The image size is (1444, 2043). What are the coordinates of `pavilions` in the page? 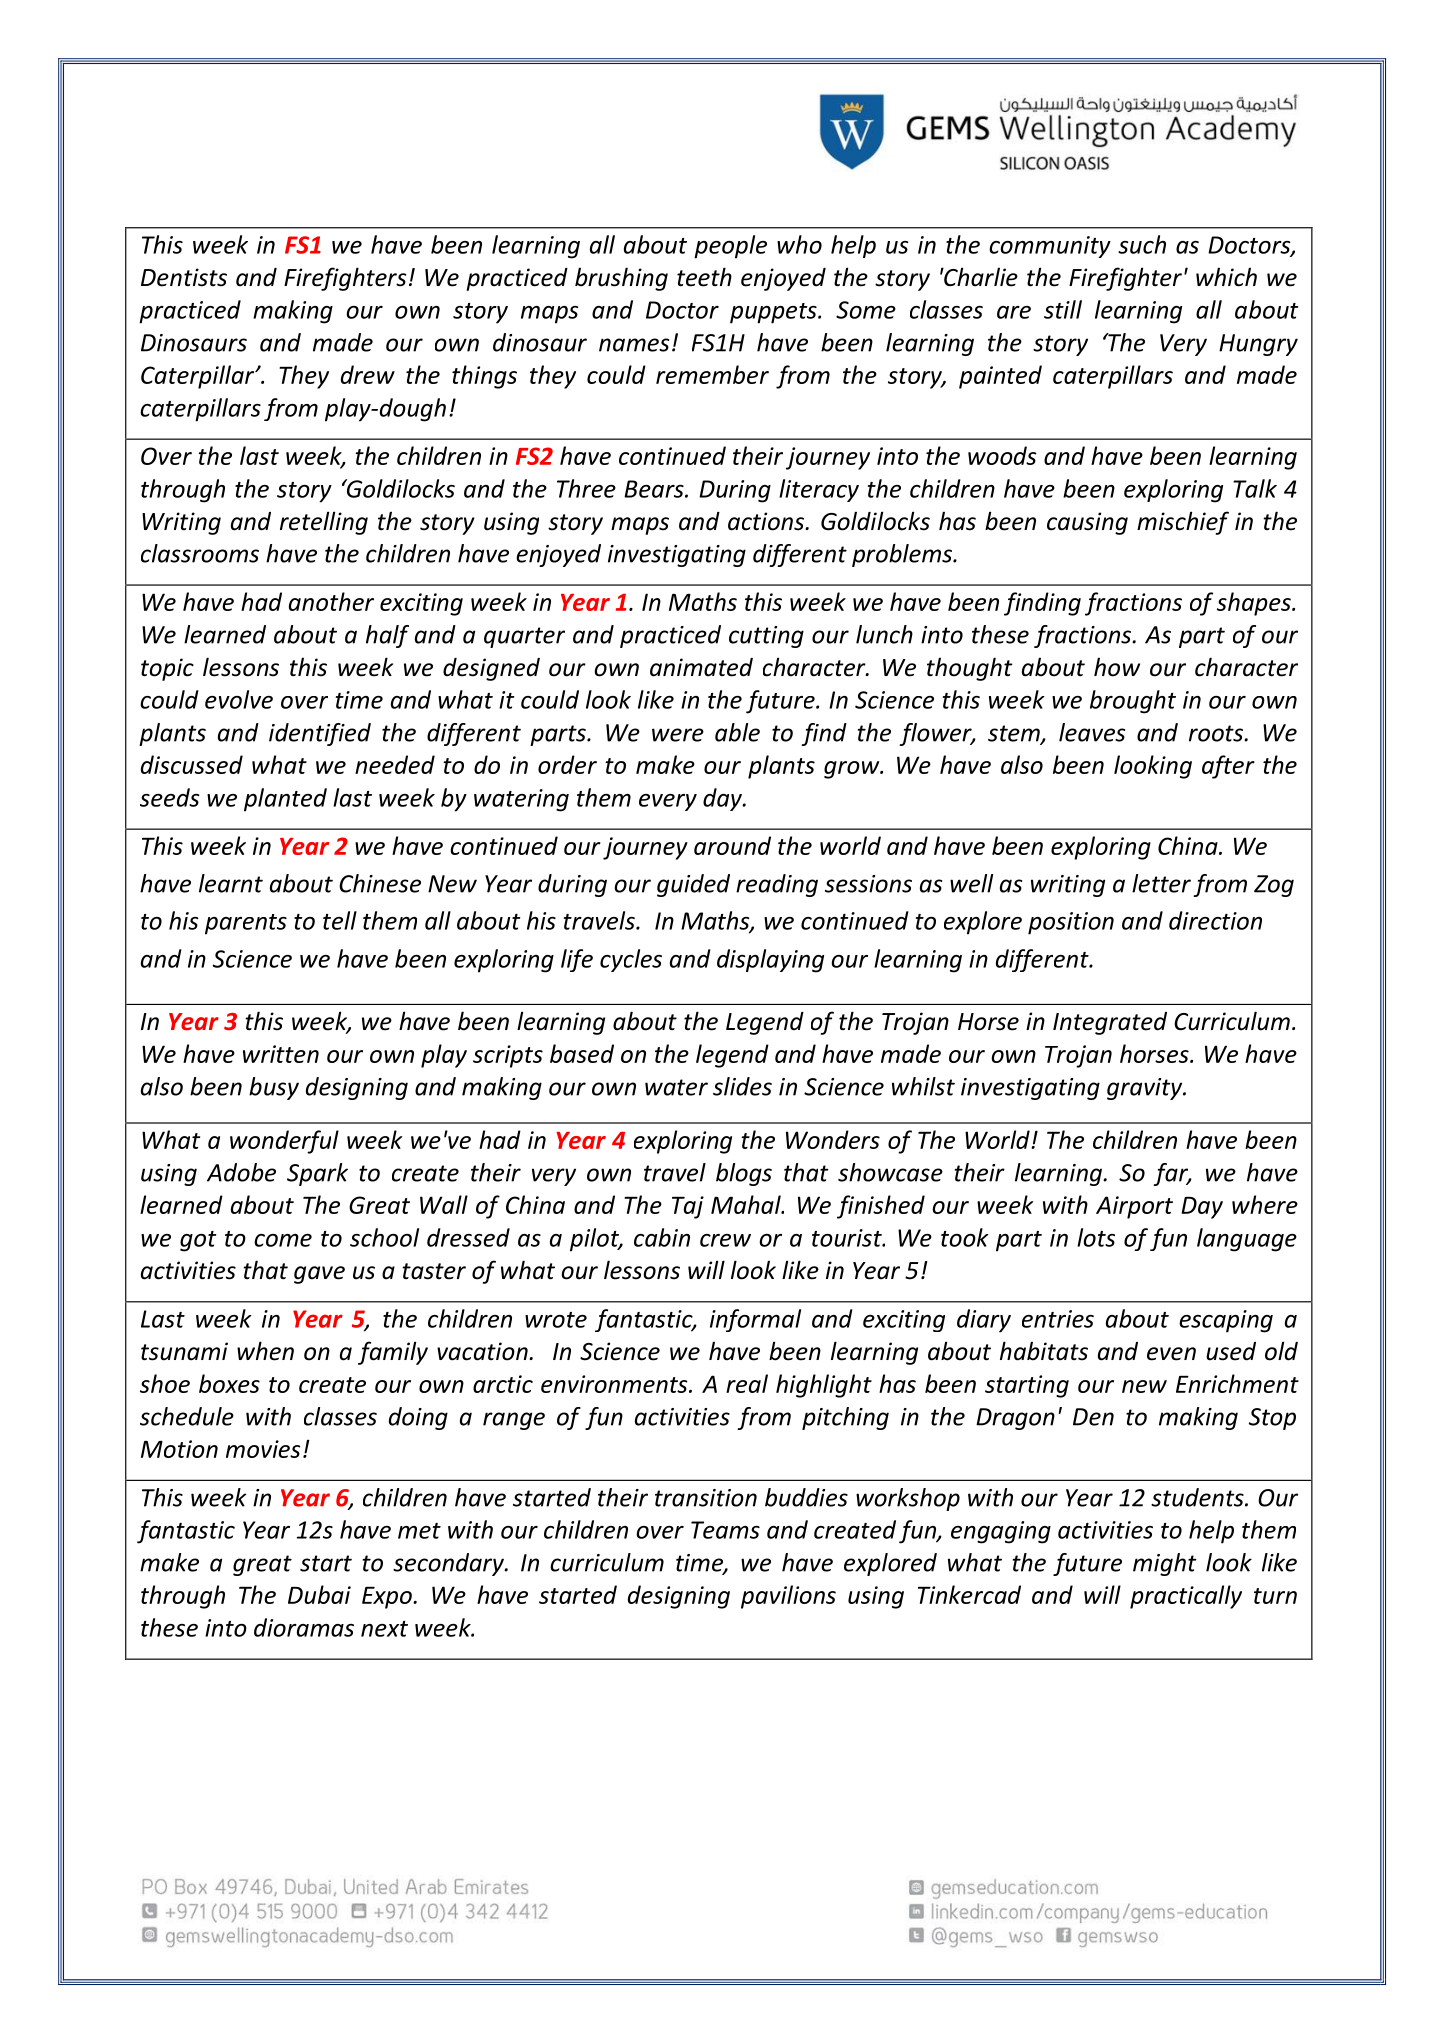 It's located at (788, 1597).
